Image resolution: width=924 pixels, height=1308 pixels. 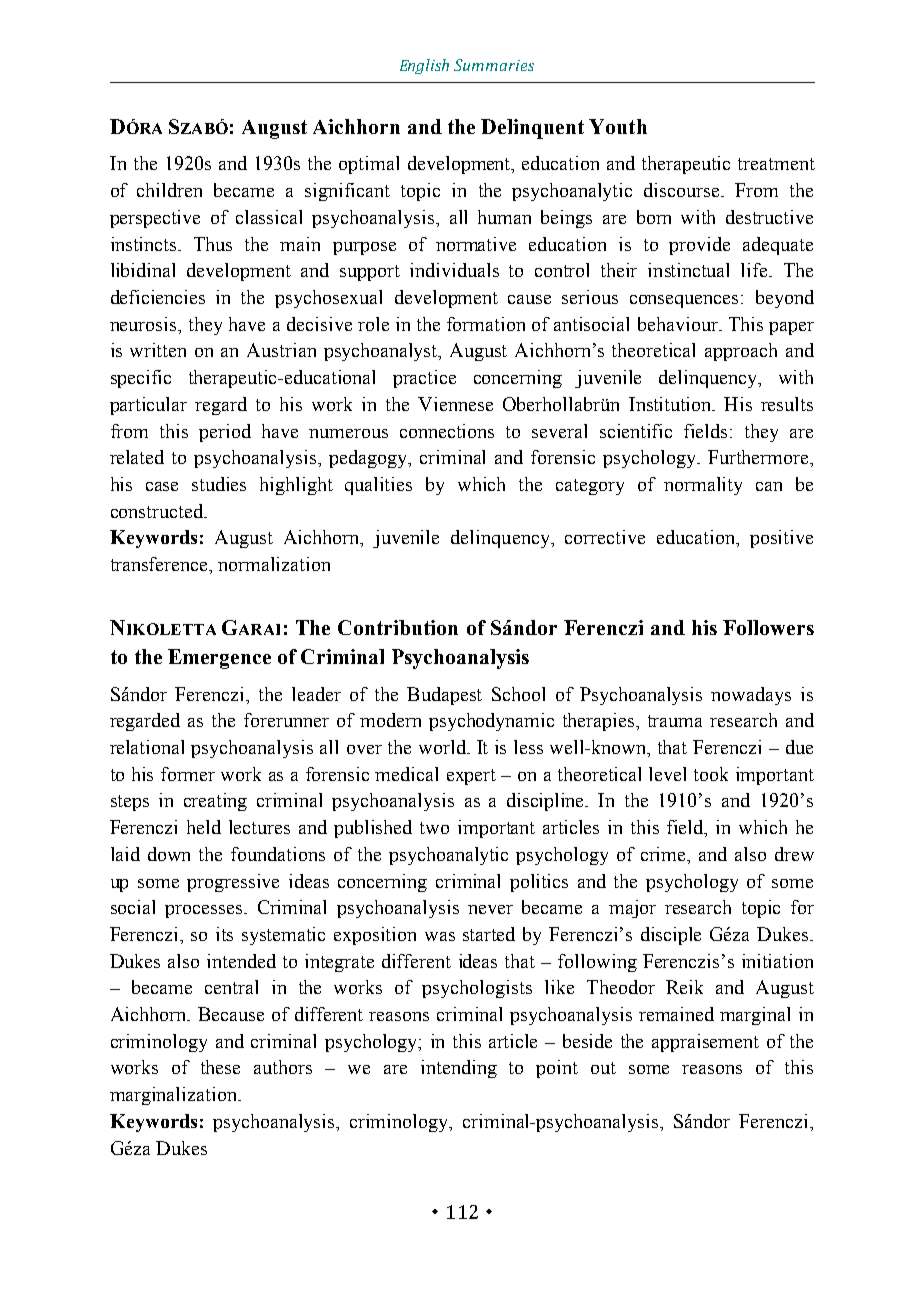 What do you see at coordinates (459, 1069) in the screenshot?
I see `intending` at bounding box center [459, 1069].
